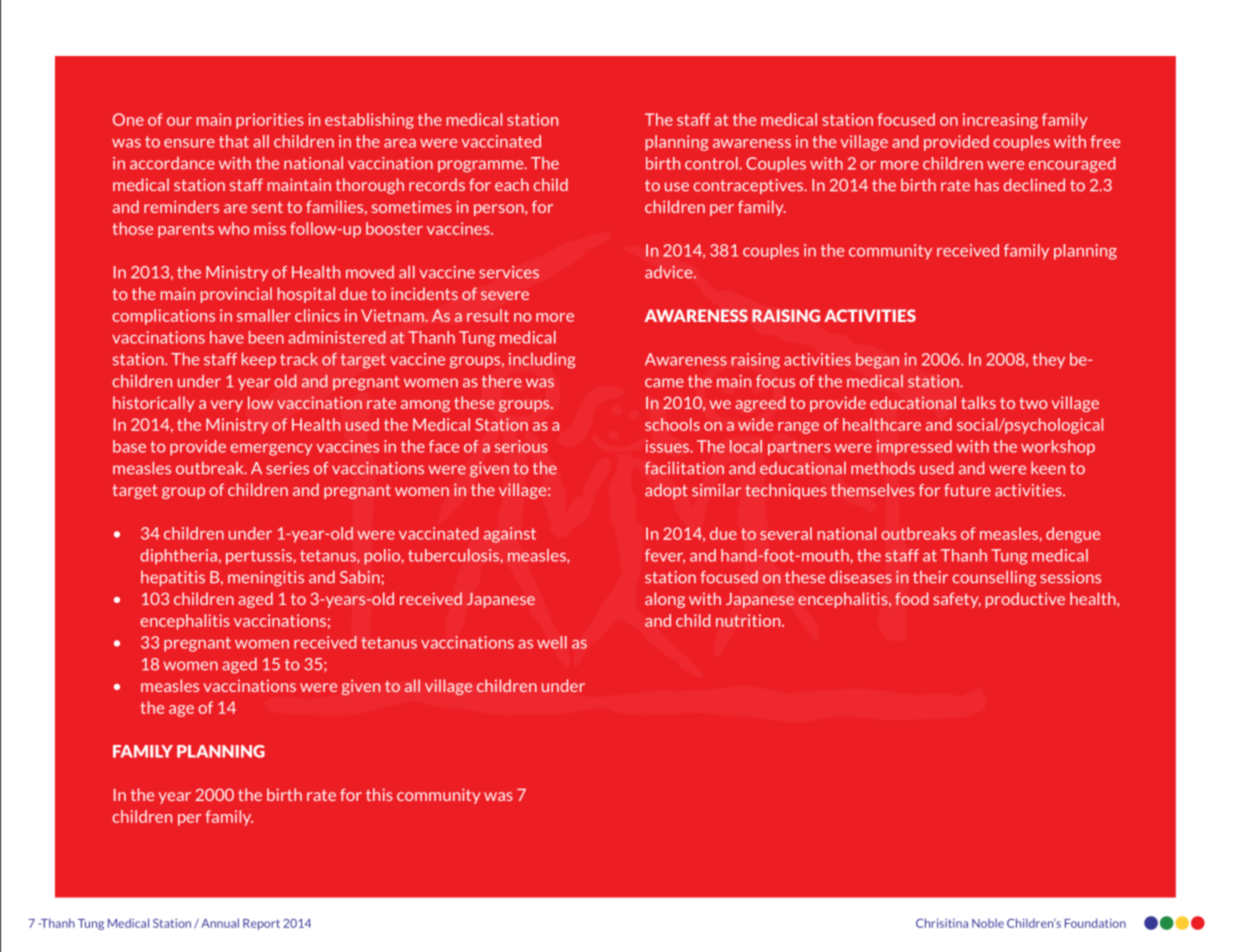 This image has width=1233, height=952. What do you see at coordinates (542, 361) in the image?
I see `including` at bounding box center [542, 361].
